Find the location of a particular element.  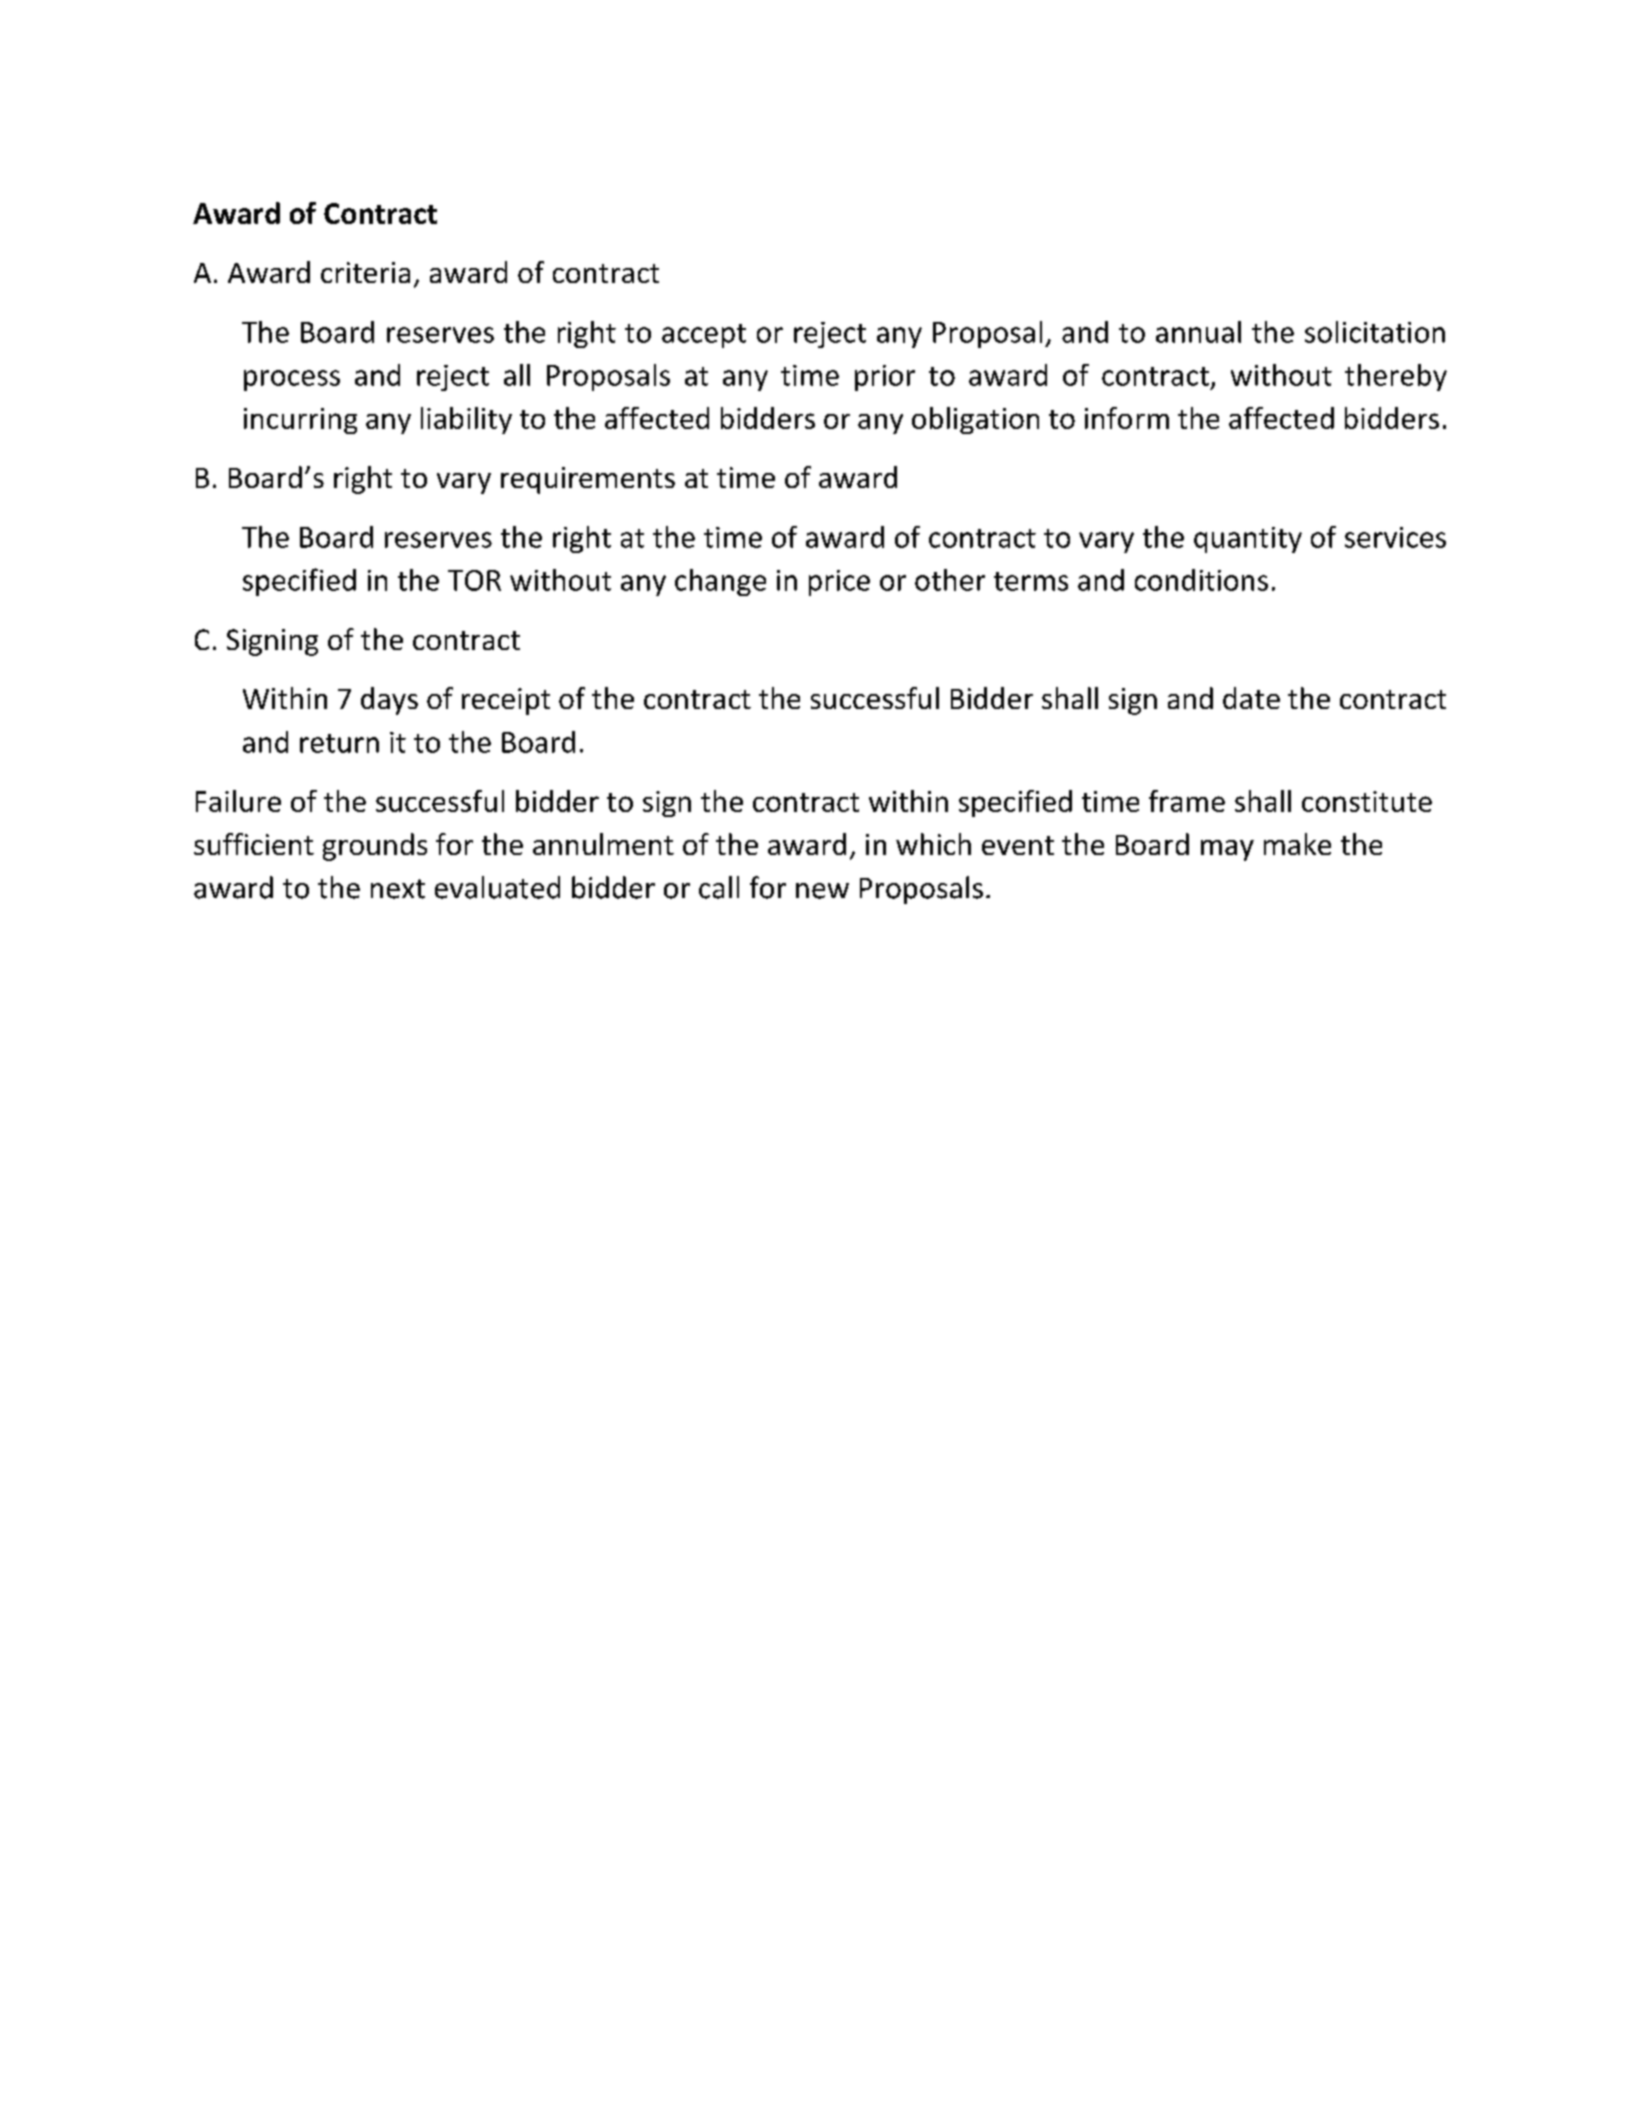

next is located at coordinates (398, 889).
